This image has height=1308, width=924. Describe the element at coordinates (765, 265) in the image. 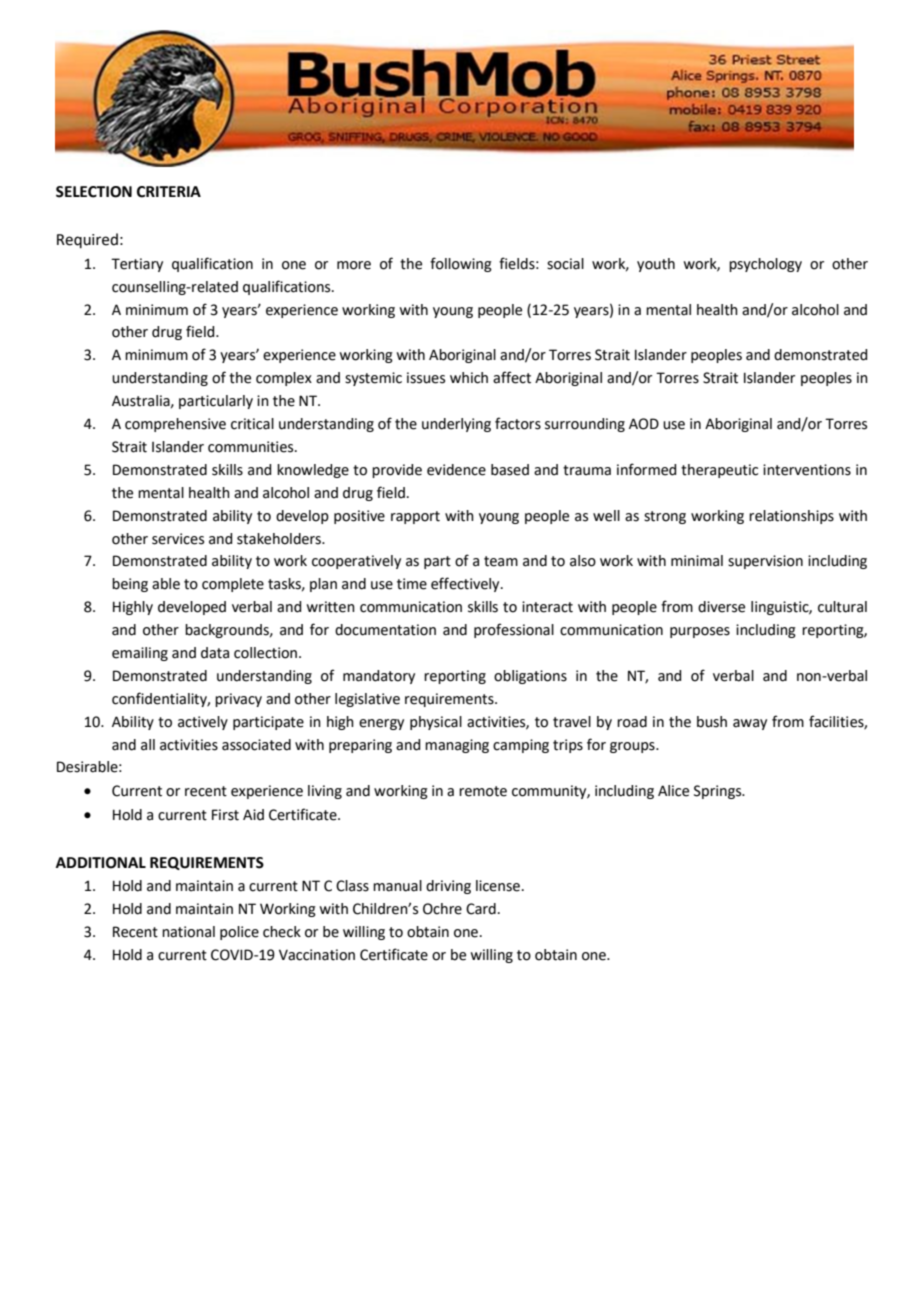

I see `psychology` at that location.
